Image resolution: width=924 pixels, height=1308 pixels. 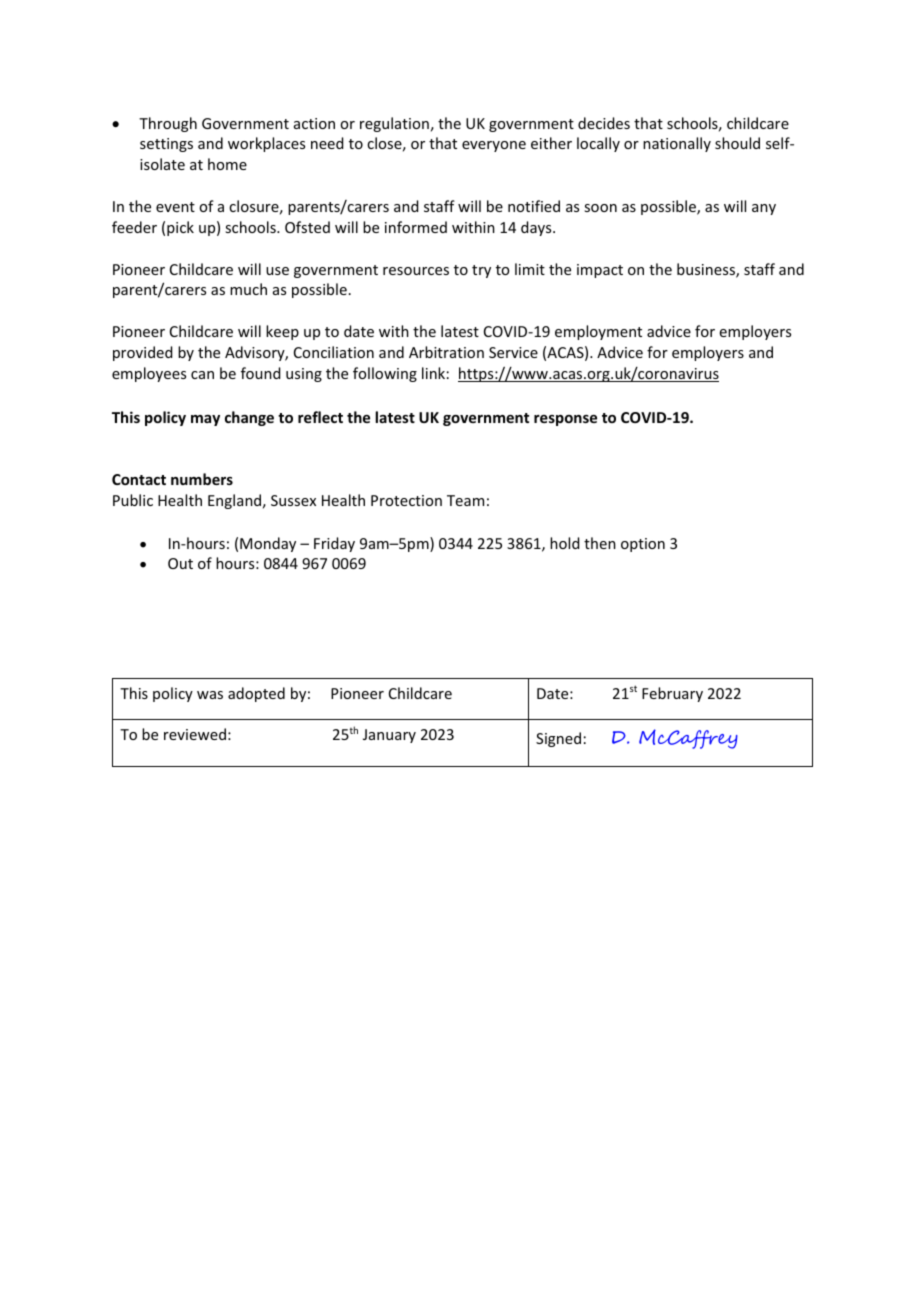 I want to click on settings, so click(x=166, y=145).
